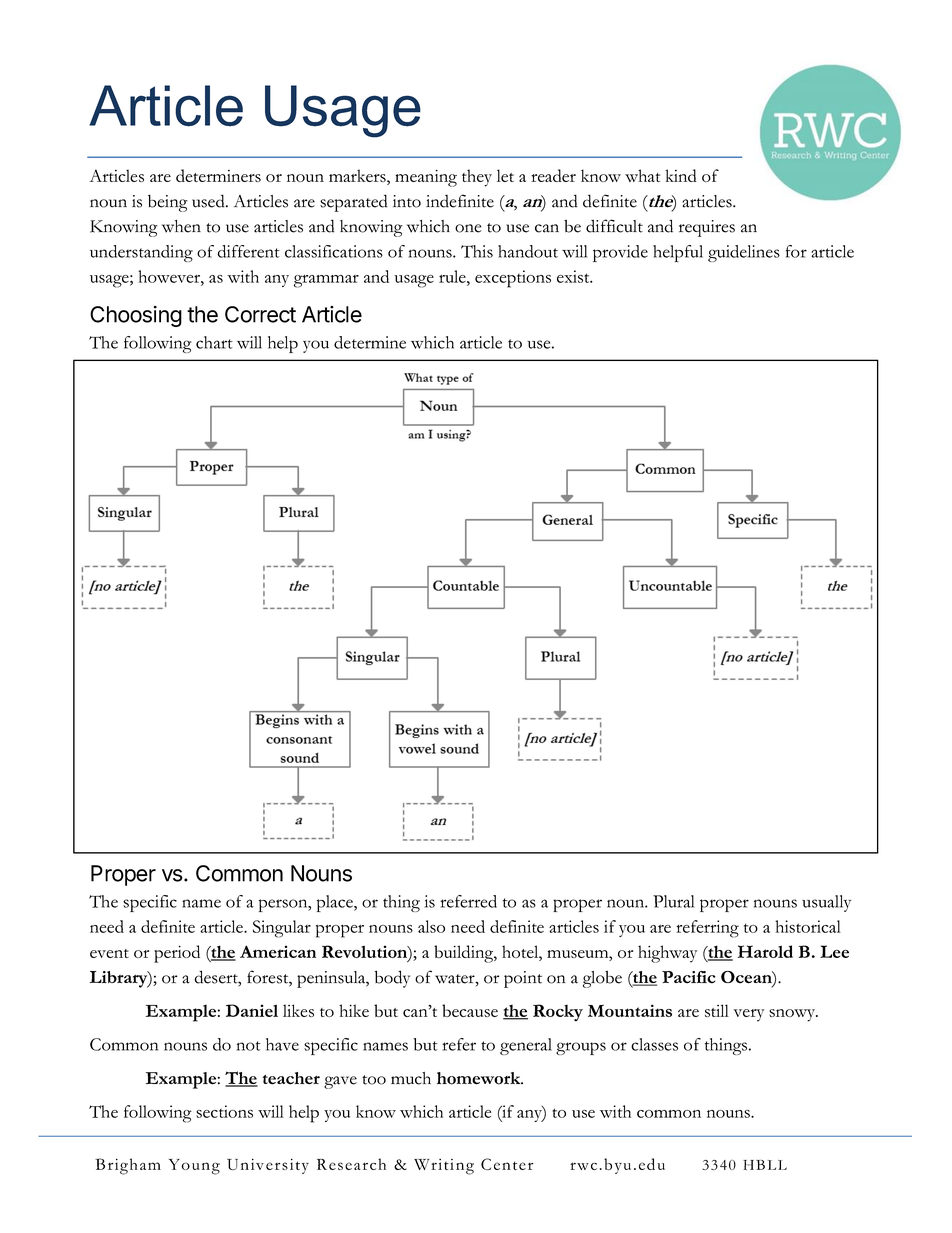 This screenshot has height=1233, width=952. I want to click on guidelines, so click(744, 253).
